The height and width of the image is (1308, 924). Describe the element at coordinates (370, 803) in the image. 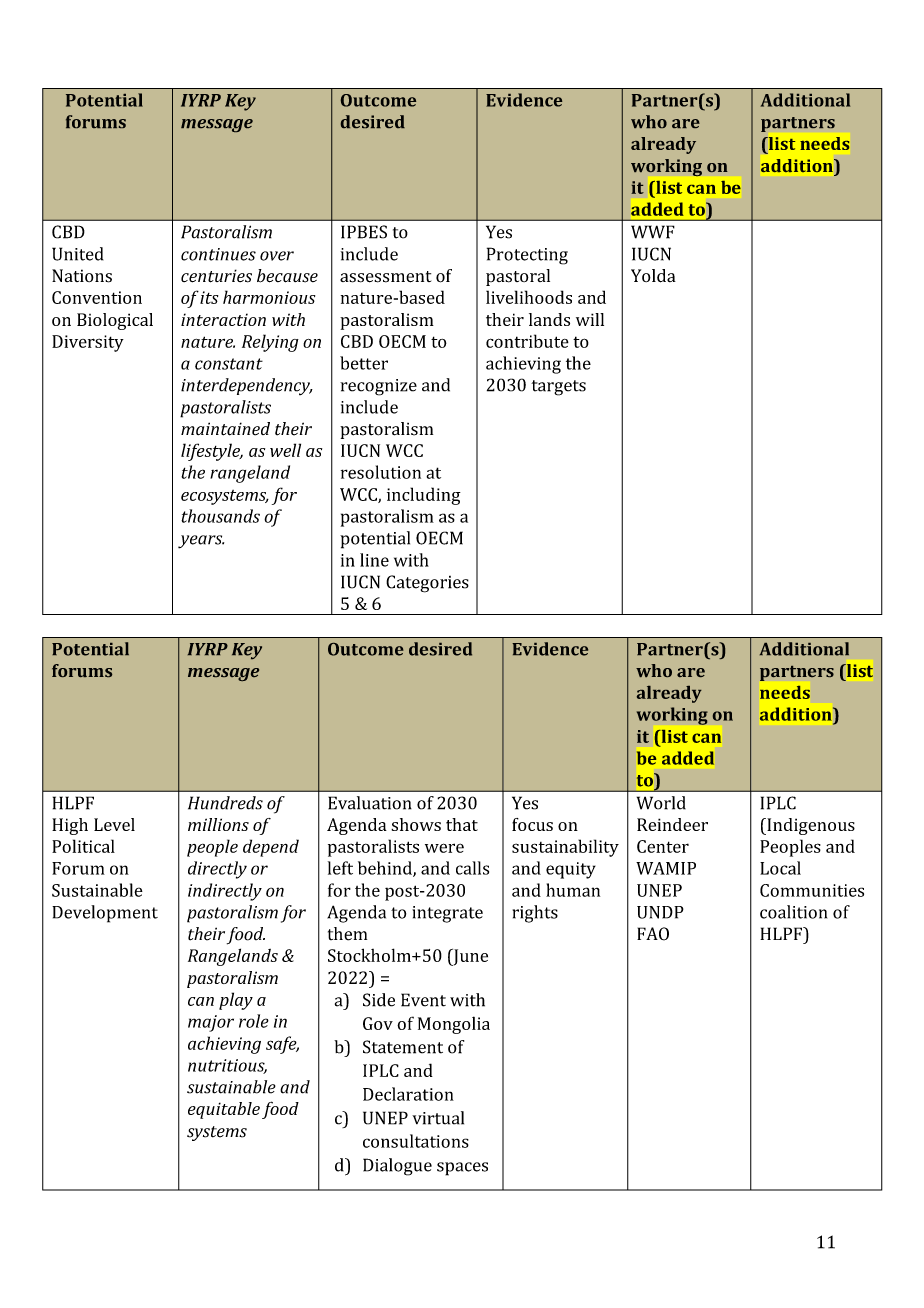

I see `Evaluation` at that location.
